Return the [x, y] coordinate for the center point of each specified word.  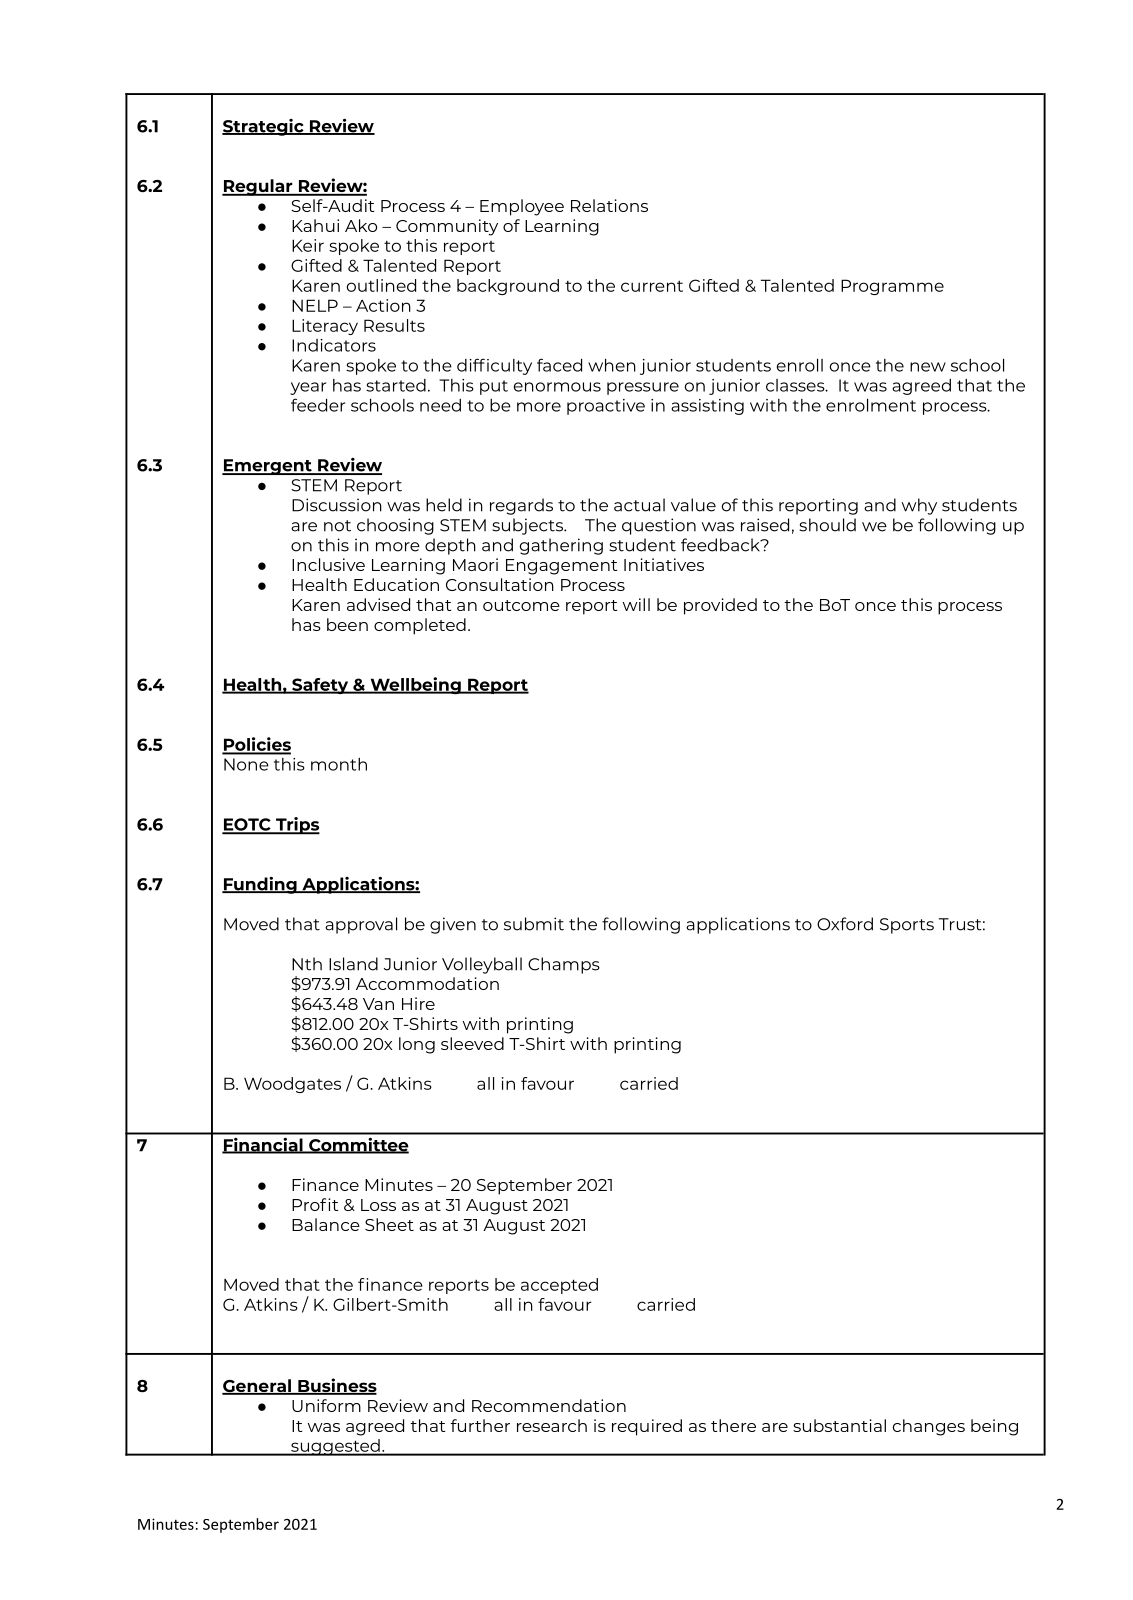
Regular [258, 187]
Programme [892, 287]
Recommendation [549, 1405]
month [339, 764]
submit [534, 924]
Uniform [326, 1405]
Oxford [845, 924]
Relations [609, 205]
